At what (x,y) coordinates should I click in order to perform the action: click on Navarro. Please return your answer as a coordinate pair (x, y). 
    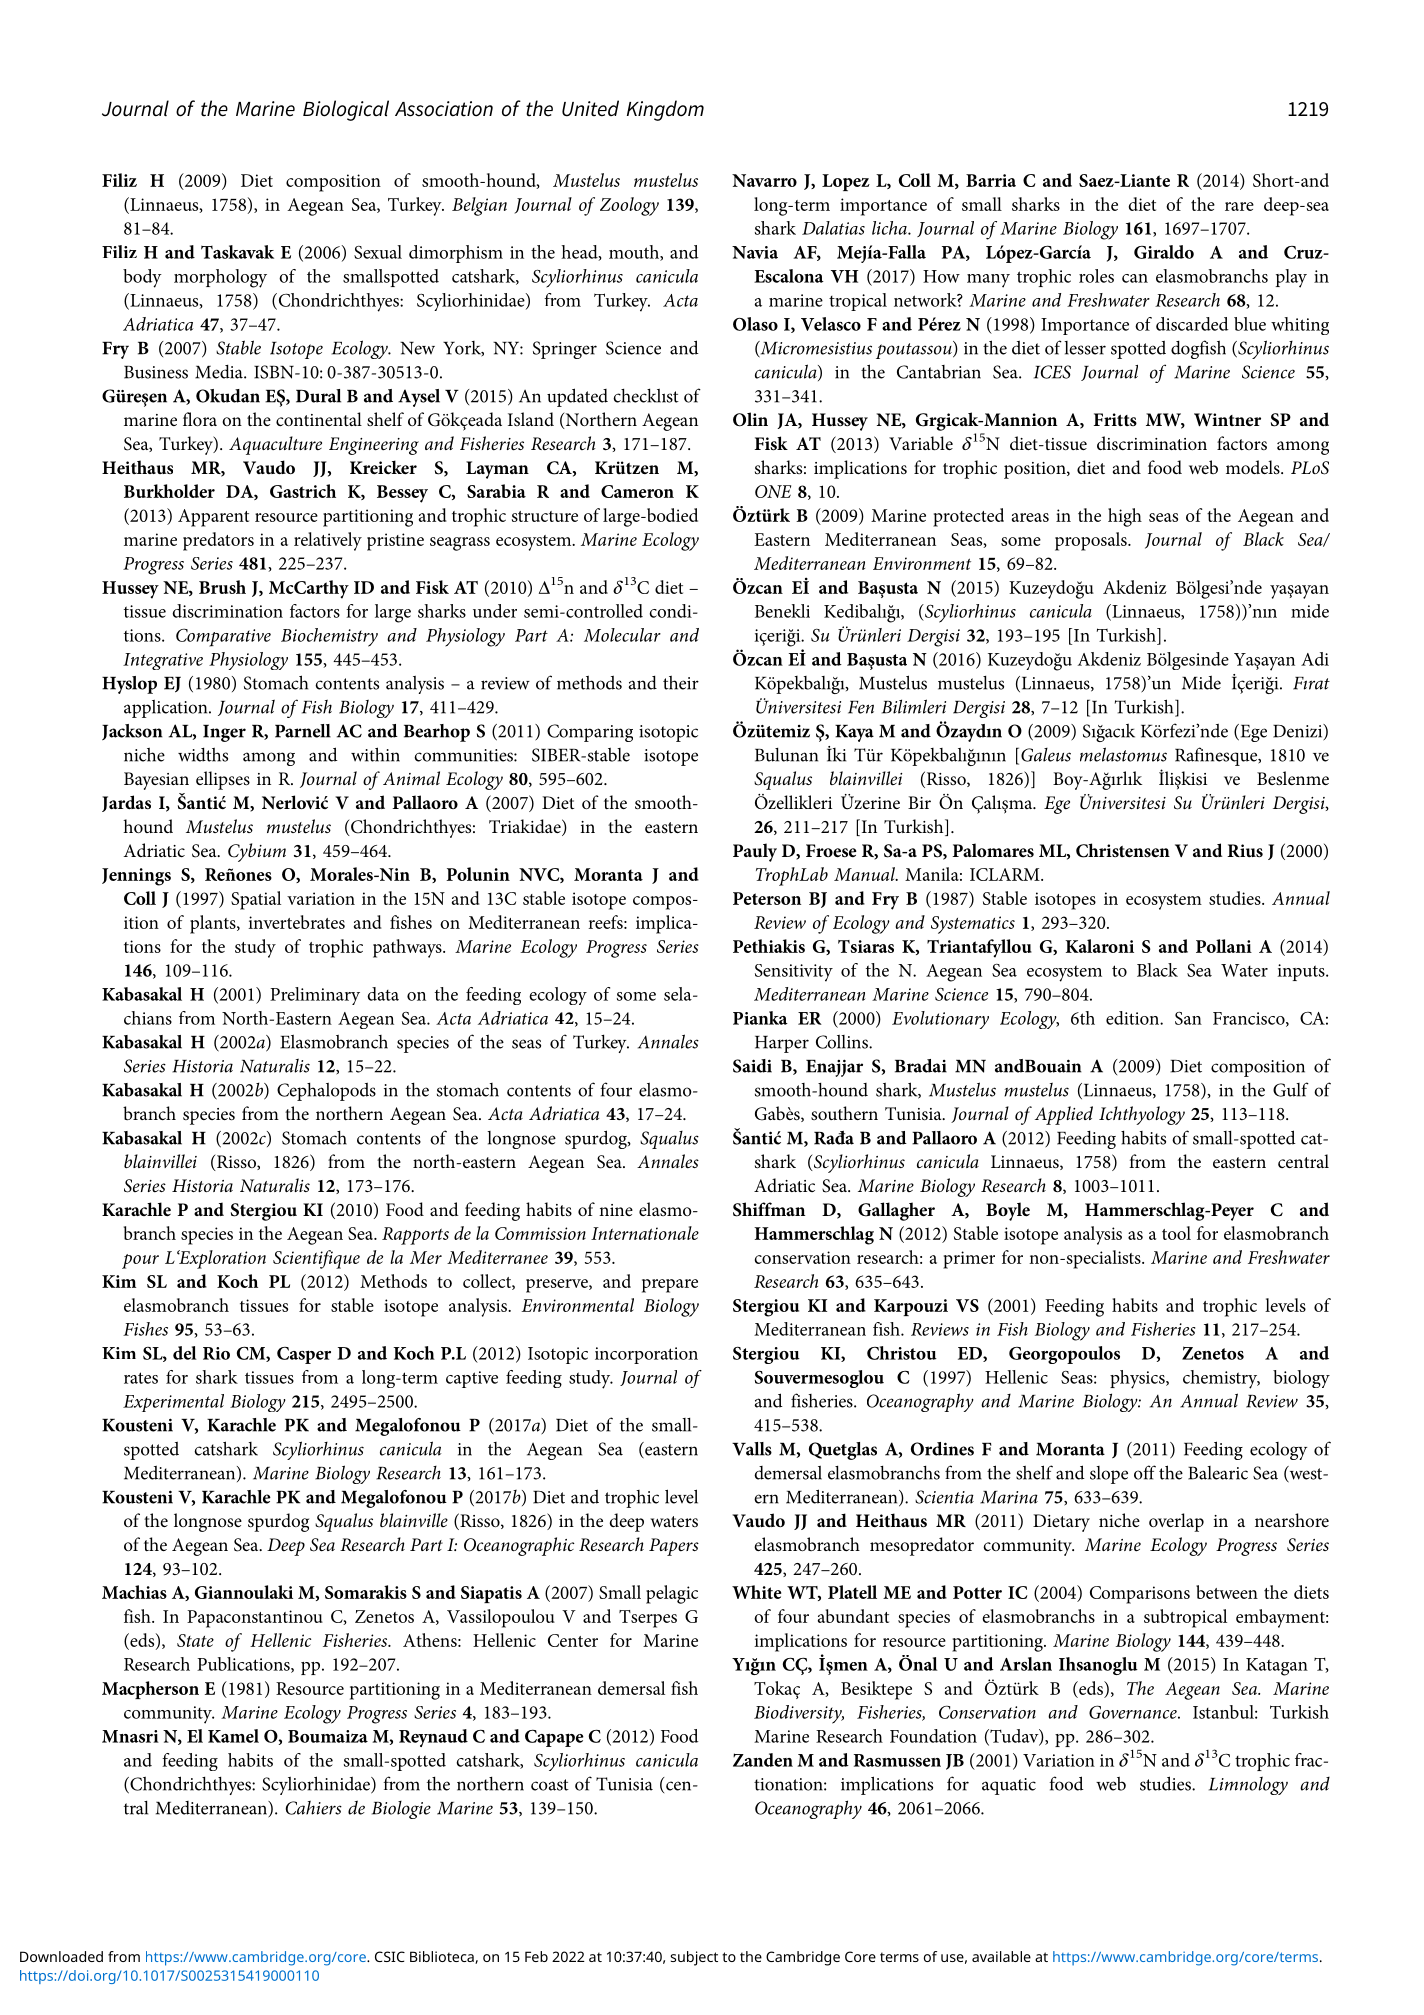
    Looking at the image, I should click on (764, 180).
